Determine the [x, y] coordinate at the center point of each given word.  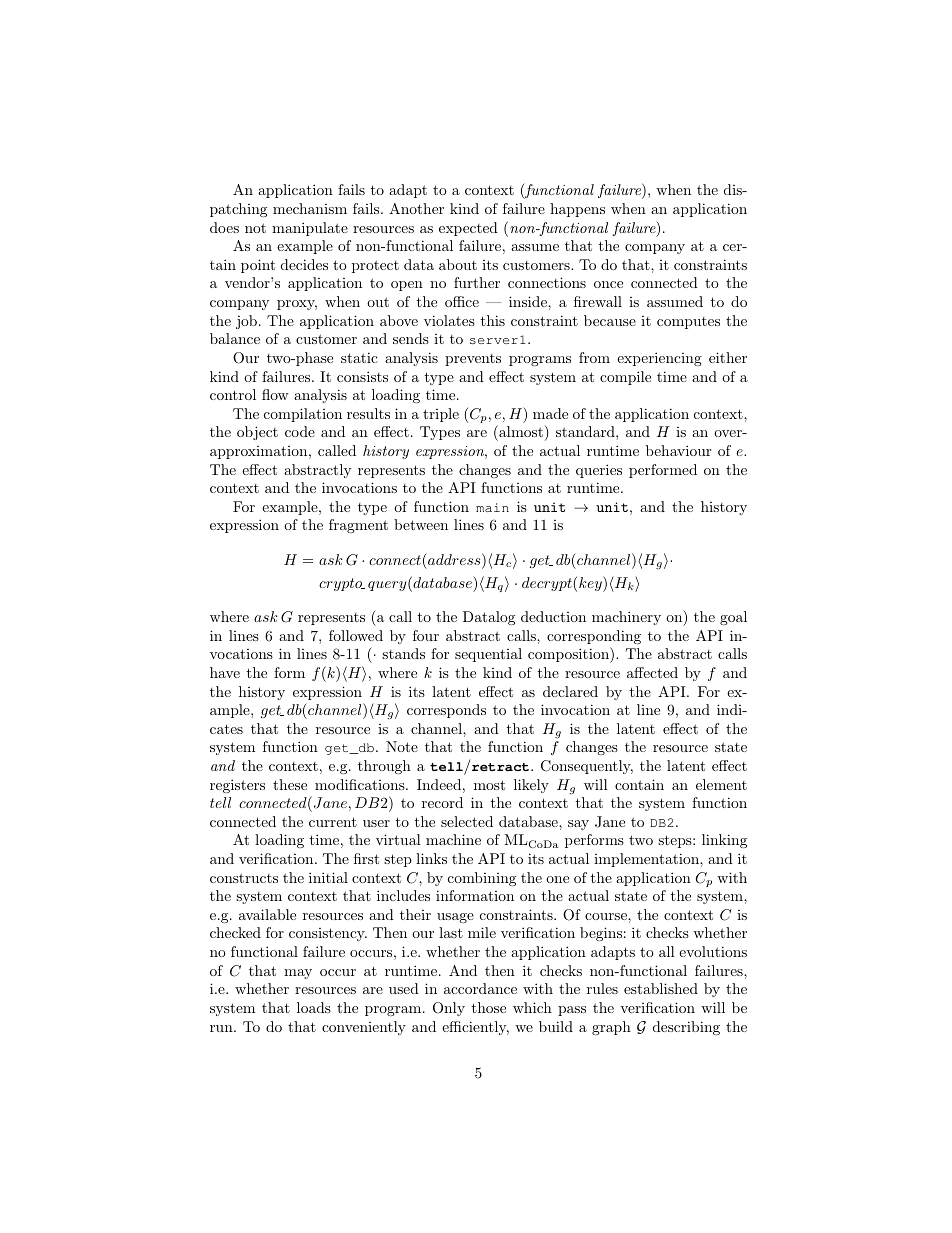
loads [314, 1007]
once [608, 284]
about [458, 264]
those [488, 1007]
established [661, 988]
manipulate [310, 229]
